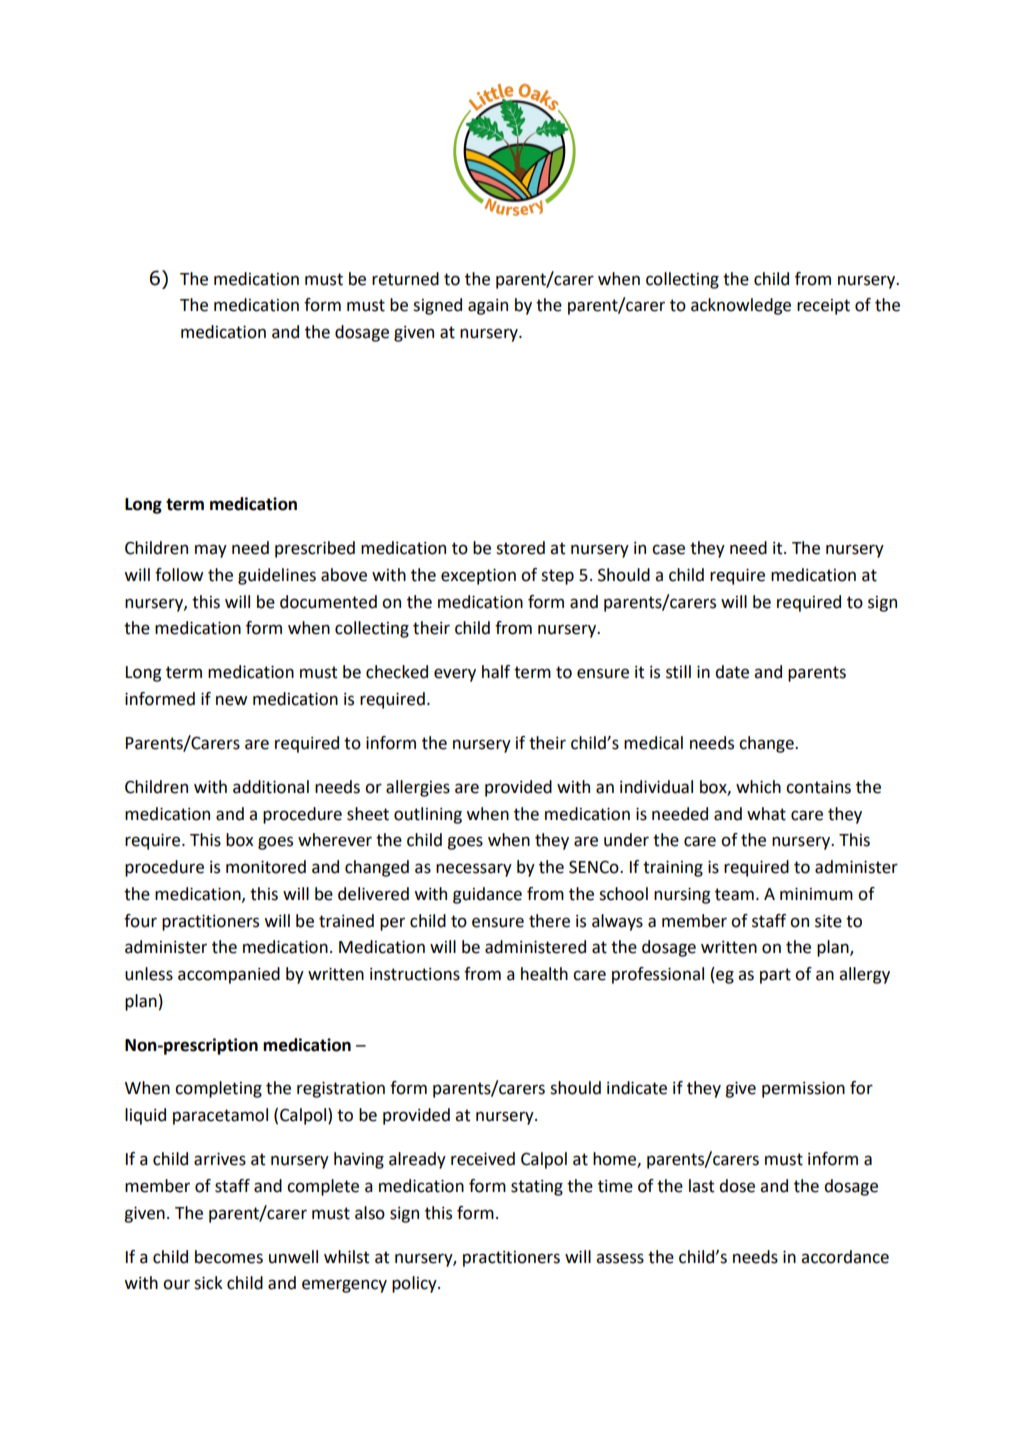  I want to click on policy, so click(415, 1284).
